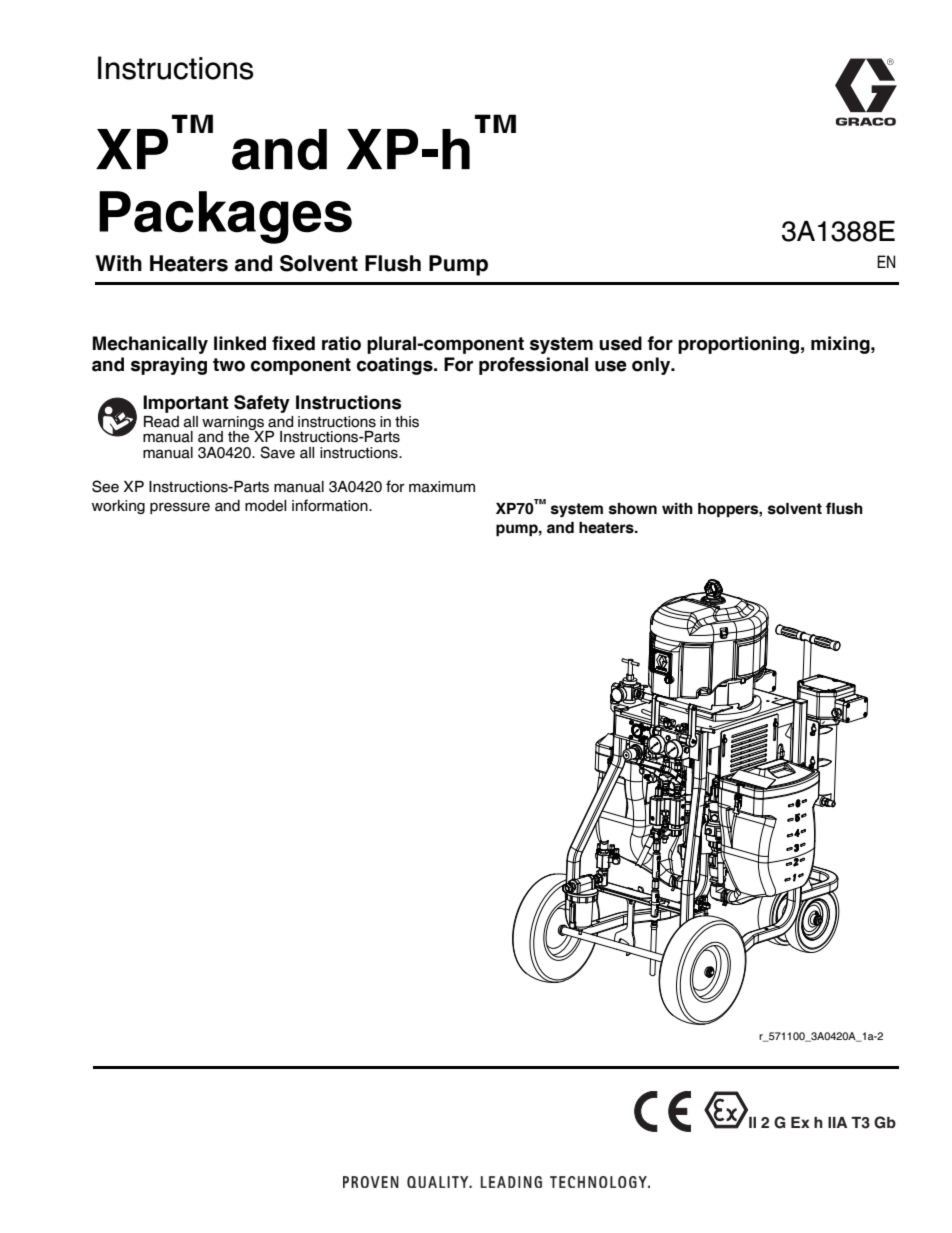 The image size is (952, 1233). Describe the element at coordinates (620, 343) in the document. I see `used` at that location.
